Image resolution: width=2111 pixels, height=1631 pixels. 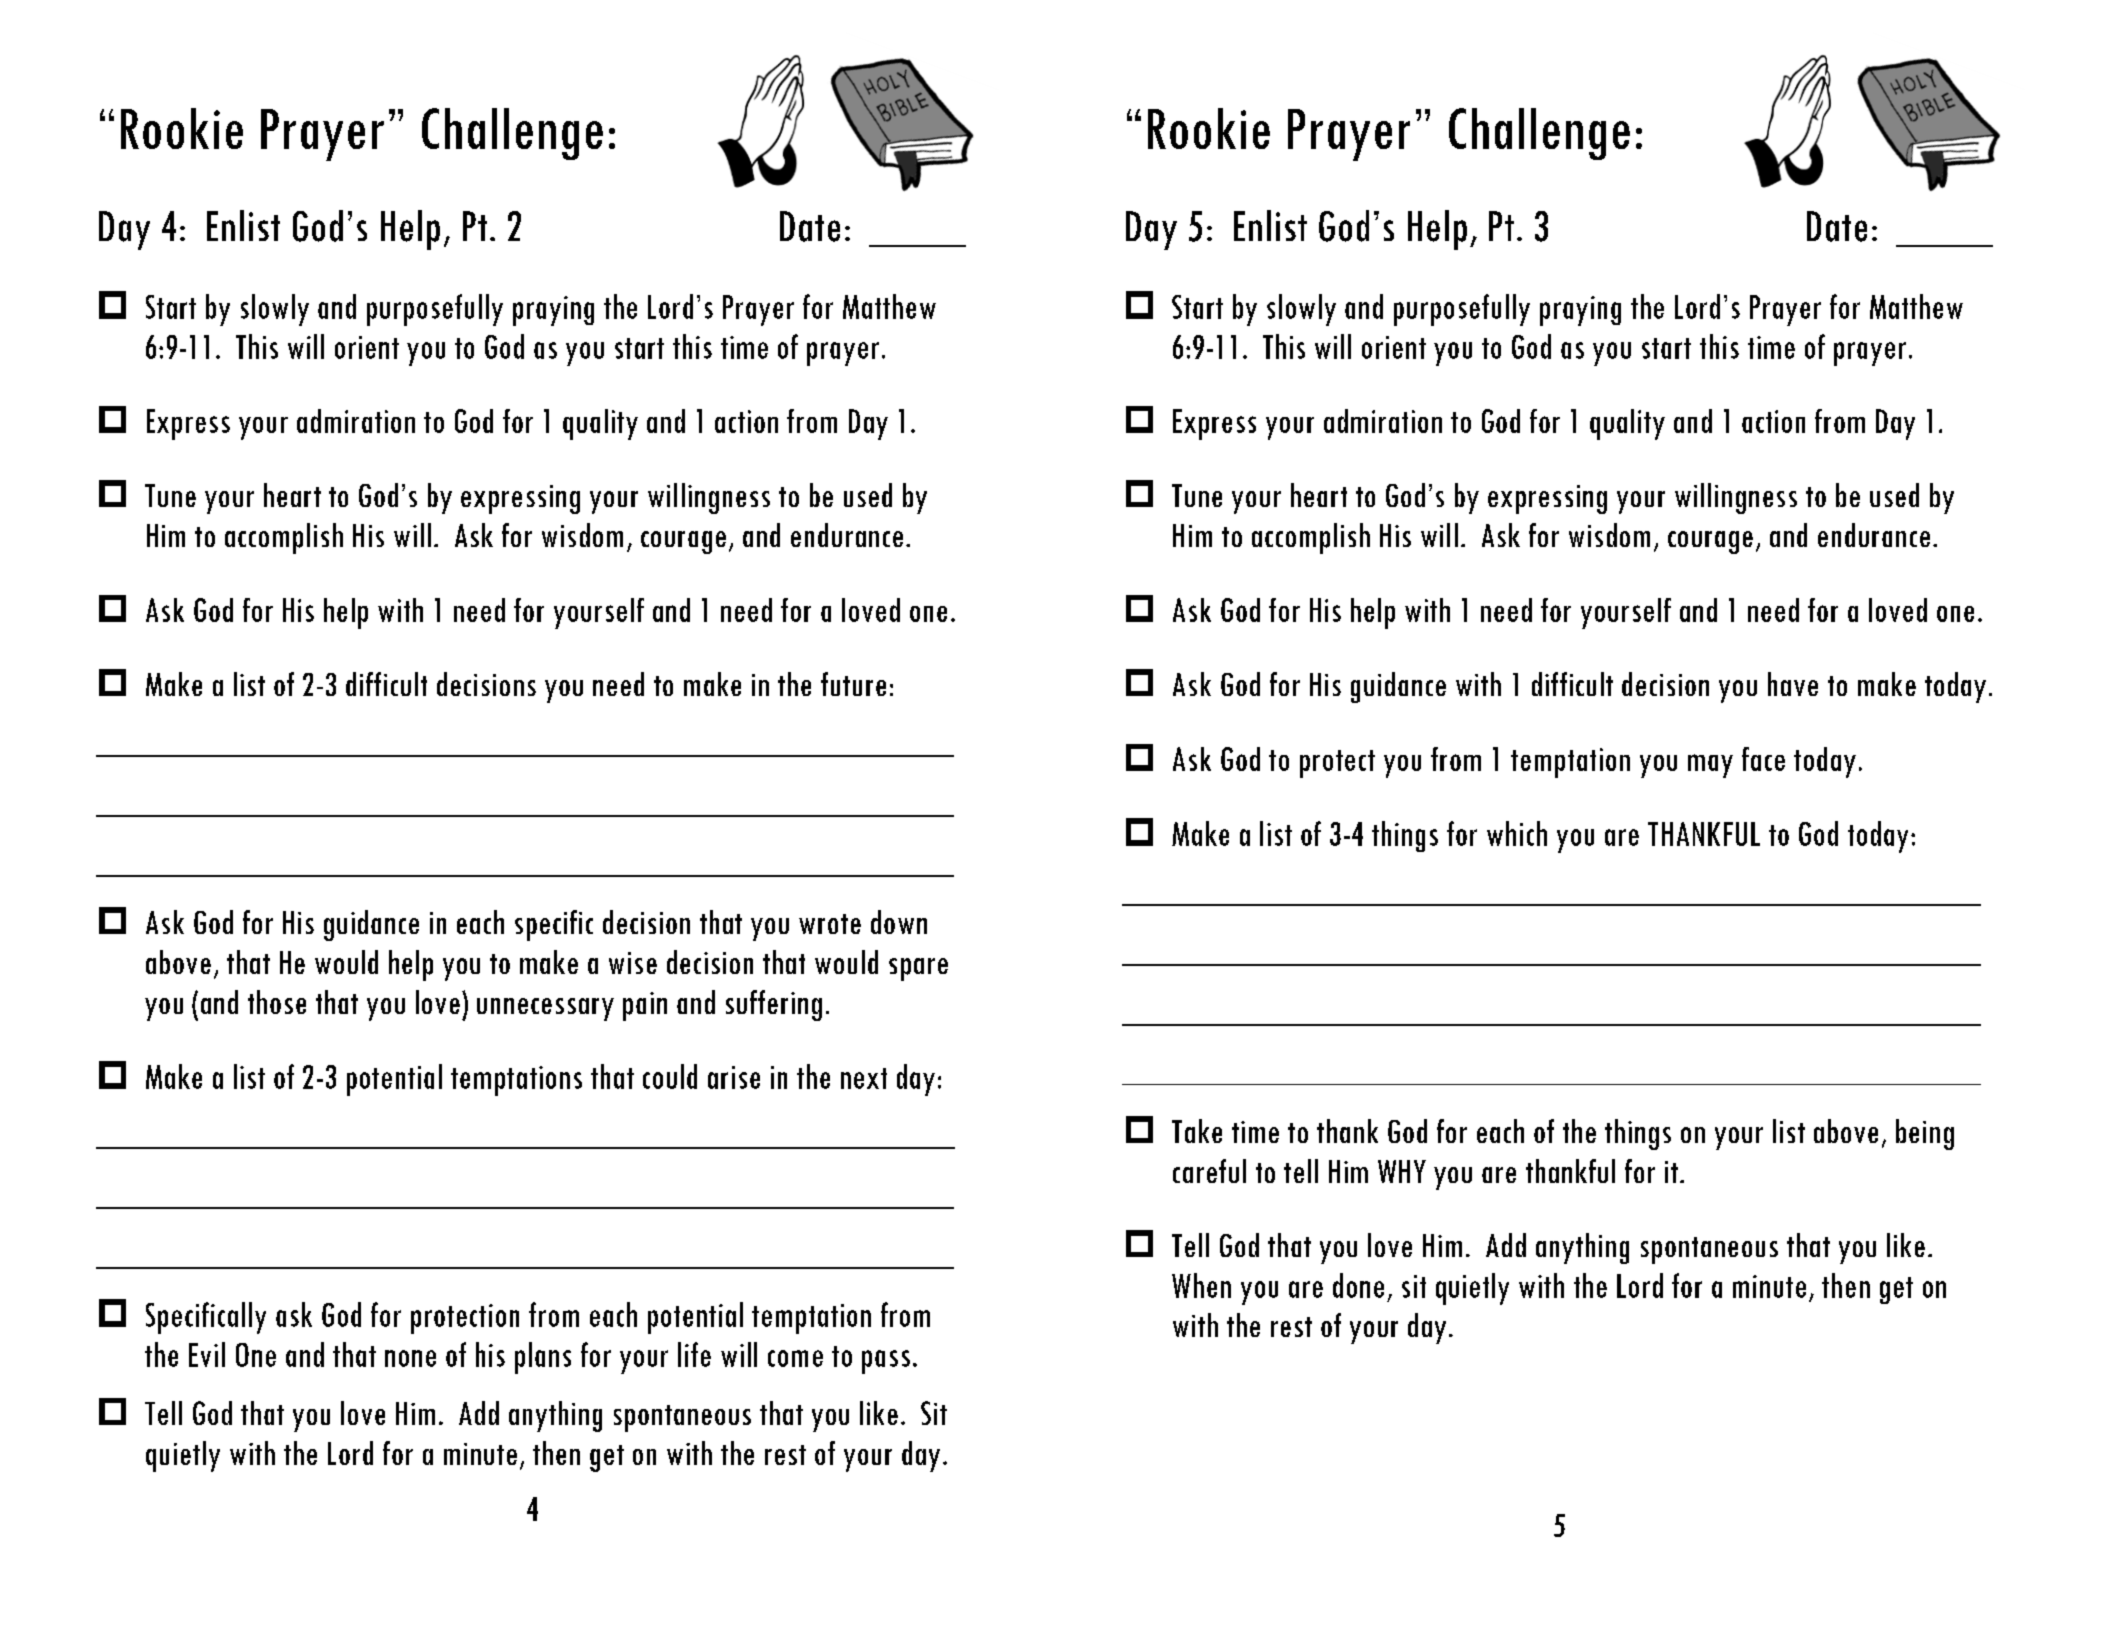 What do you see at coordinates (1710, 766) in the document?
I see `may` at bounding box center [1710, 766].
